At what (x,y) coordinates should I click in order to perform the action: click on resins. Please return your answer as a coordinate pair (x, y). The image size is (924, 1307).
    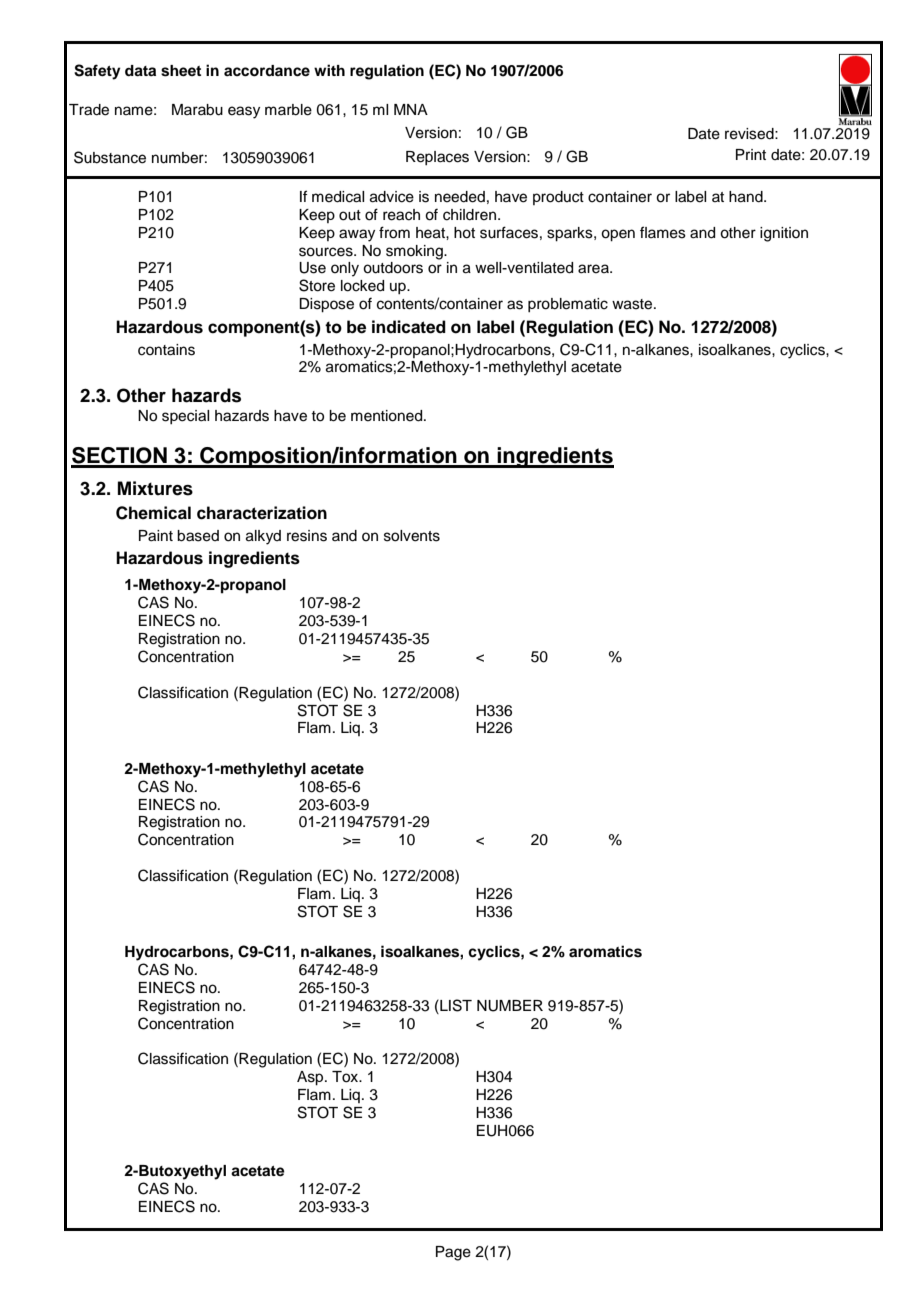
    Looking at the image, I should click on (307, 536).
